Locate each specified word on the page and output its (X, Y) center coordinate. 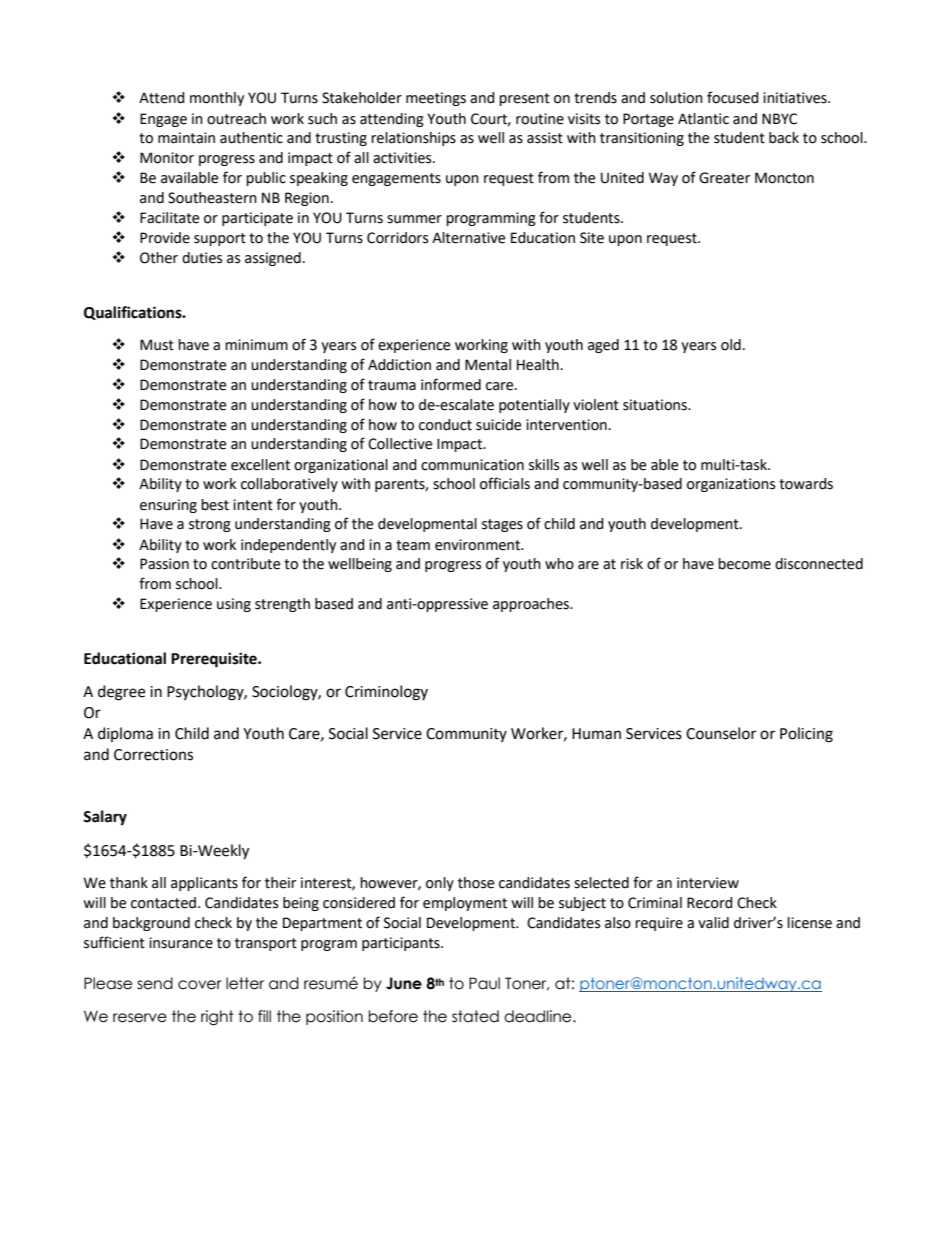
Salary (105, 818)
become (744, 564)
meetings (436, 99)
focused (733, 97)
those (476, 883)
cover (200, 985)
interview (708, 883)
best (215, 505)
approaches (532, 605)
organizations (731, 485)
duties (202, 258)
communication (472, 465)
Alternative (468, 238)
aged (603, 346)
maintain (186, 138)
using (234, 605)
